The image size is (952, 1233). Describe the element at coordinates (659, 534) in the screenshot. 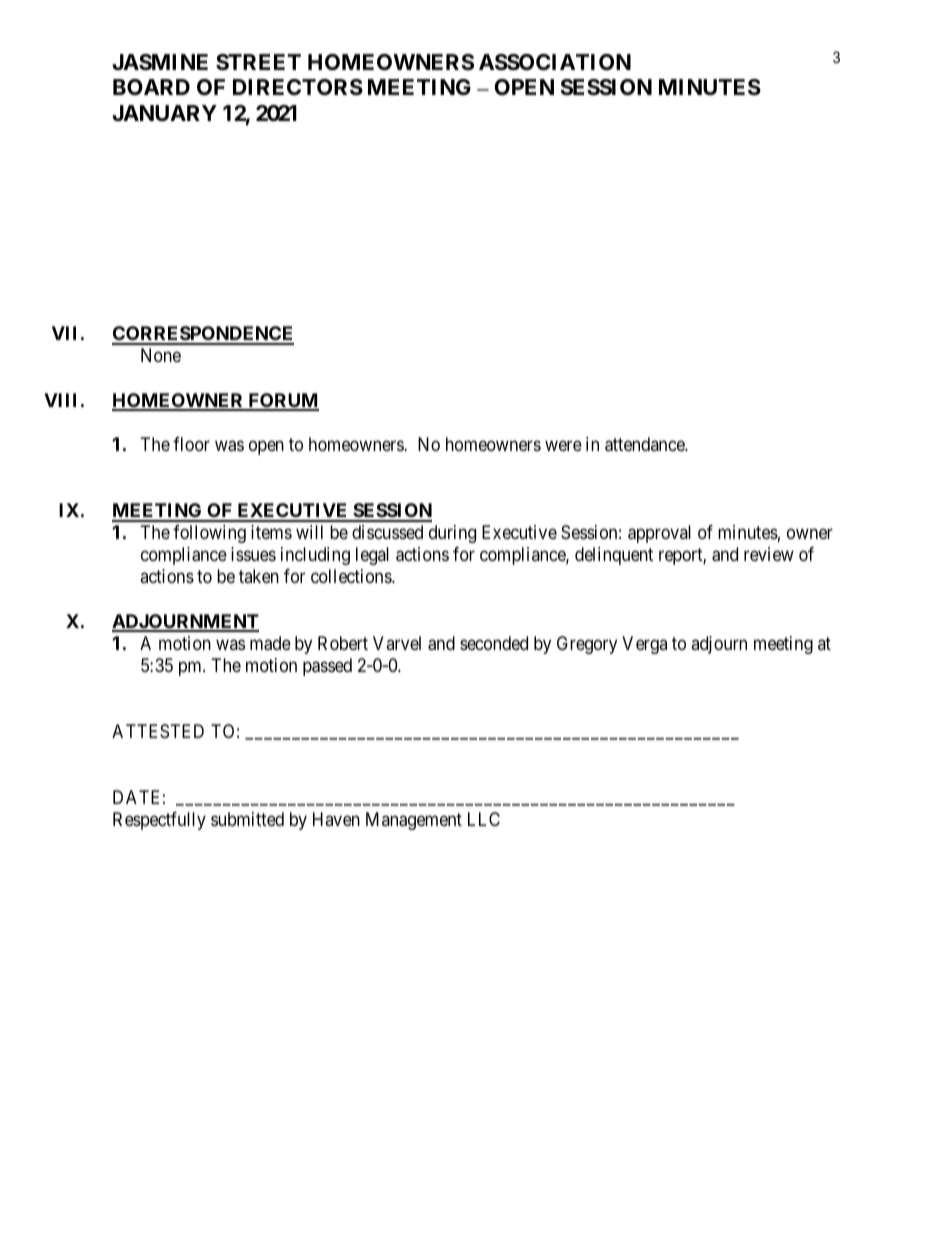

I see `approval` at that location.
